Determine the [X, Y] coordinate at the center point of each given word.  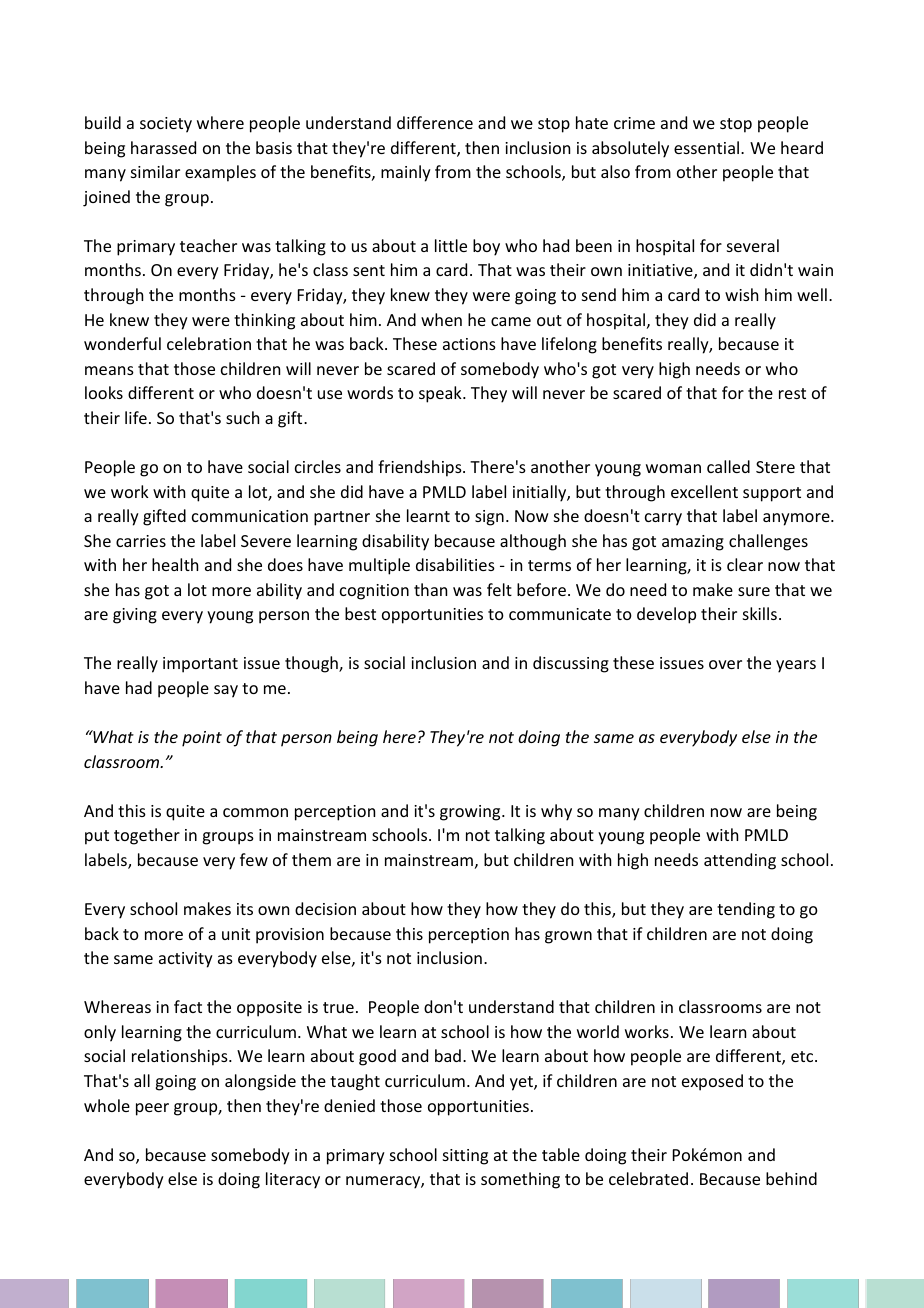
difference [435, 122]
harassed [163, 147]
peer [152, 1109]
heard [802, 147]
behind [791, 1178]
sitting [465, 1157]
